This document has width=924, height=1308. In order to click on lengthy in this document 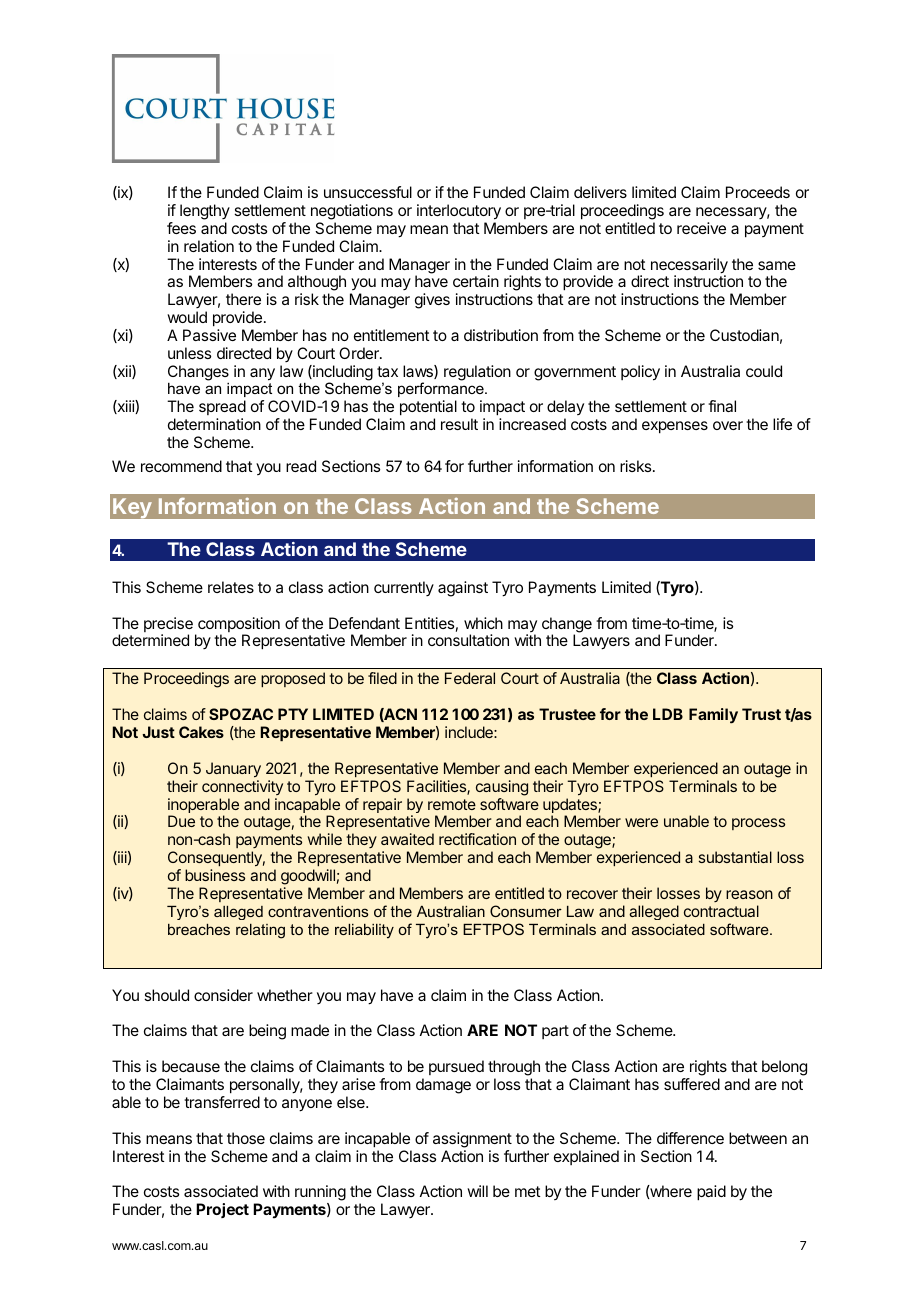, I will do `click(205, 212)`.
